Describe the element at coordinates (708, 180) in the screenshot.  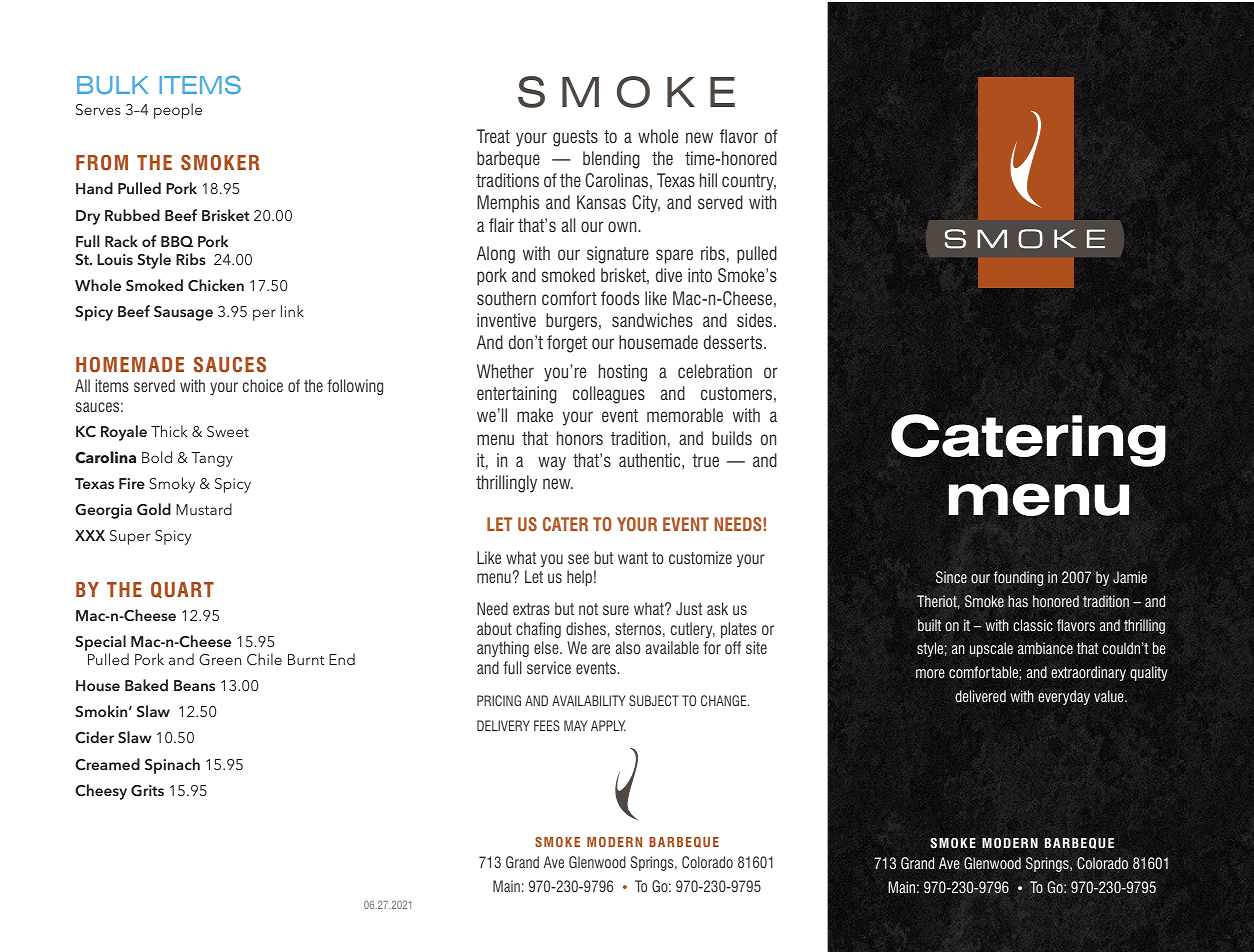
I see `hill` at that location.
